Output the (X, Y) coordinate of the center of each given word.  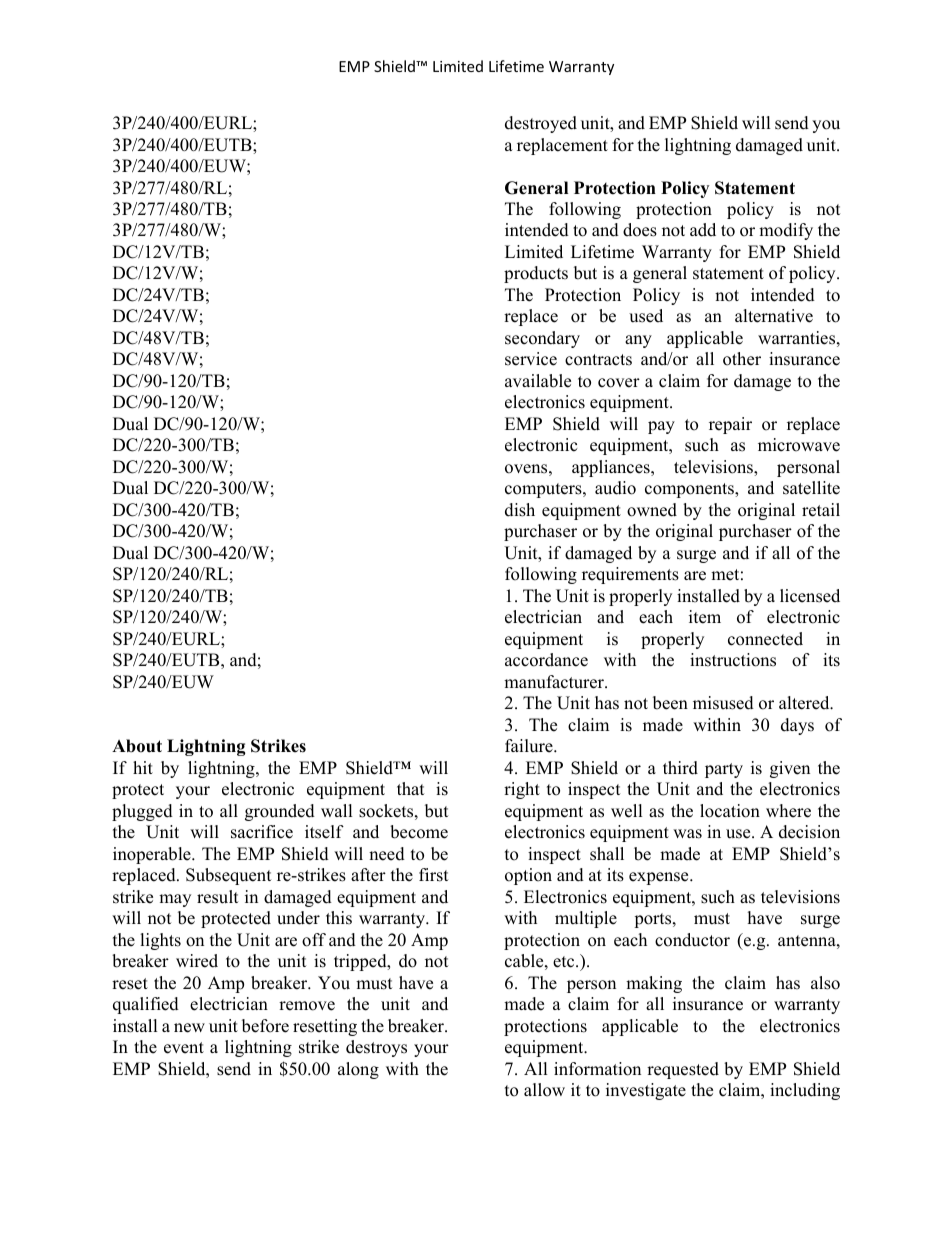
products (536, 274)
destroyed (541, 124)
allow (544, 1090)
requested (683, 1070)
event (184, 1048)
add (703, 230)
